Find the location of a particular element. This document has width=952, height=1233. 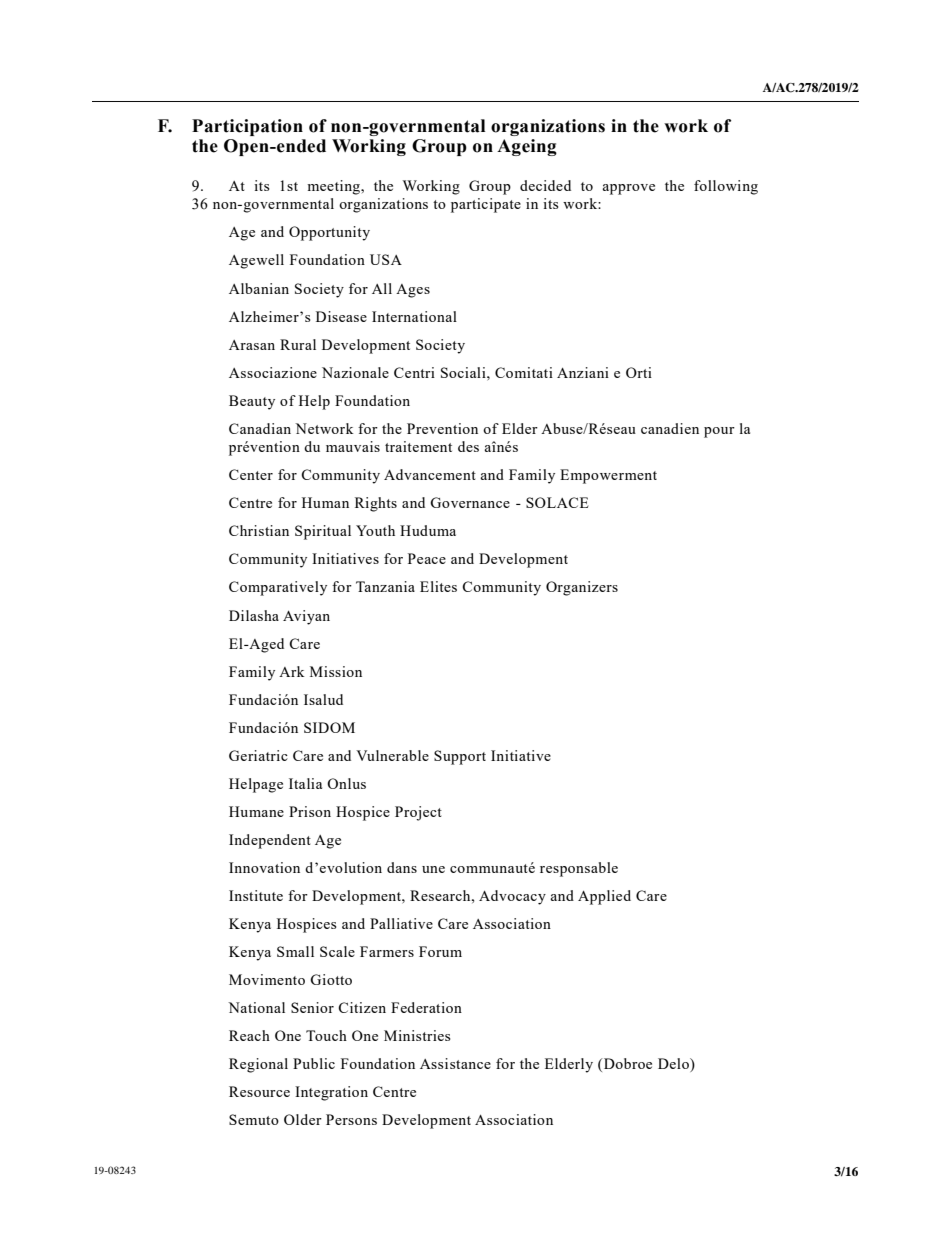

meeting is located at coordinates (334, 187).
